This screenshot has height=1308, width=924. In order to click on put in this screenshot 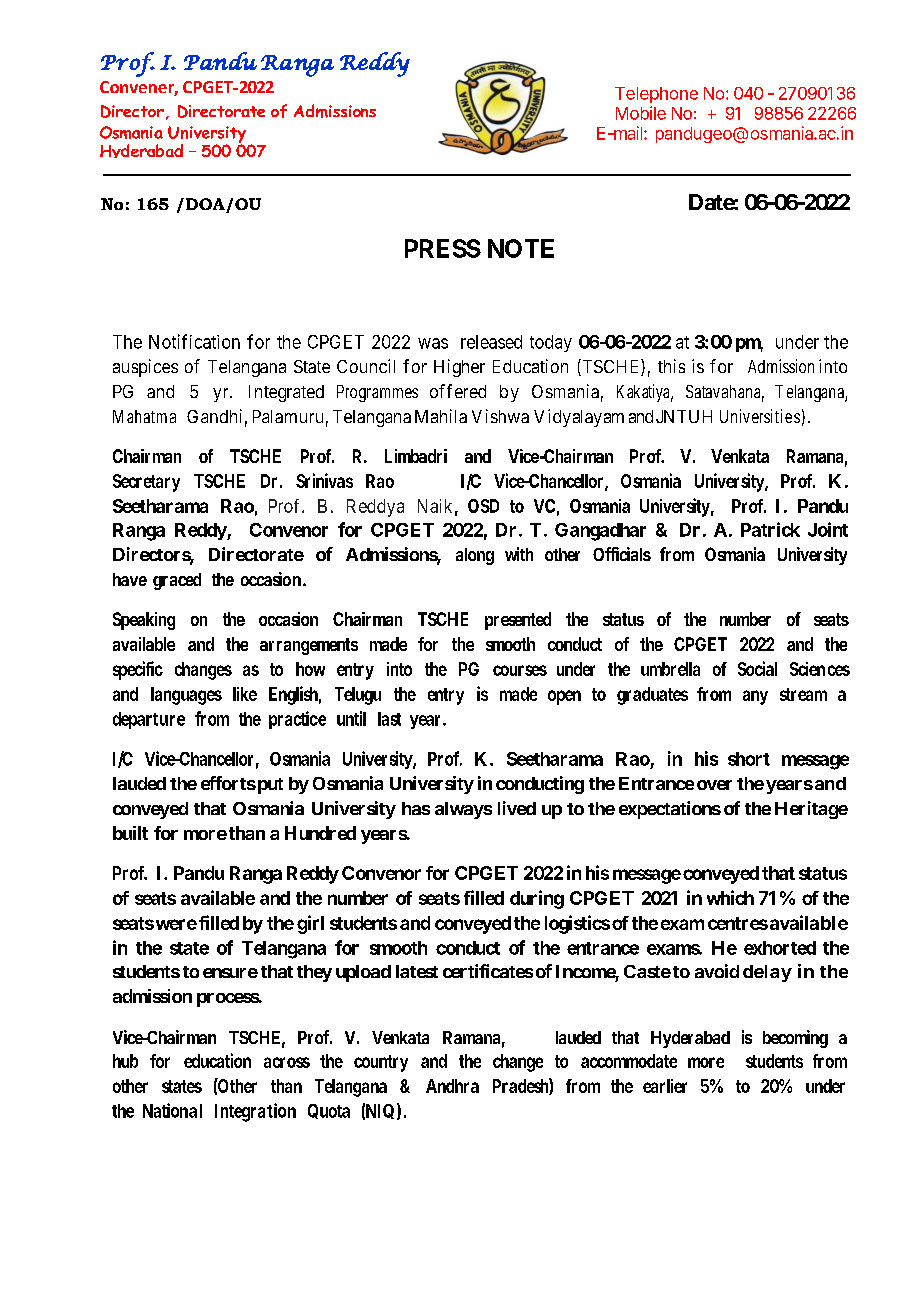, I will do `click(269, 786)`.
